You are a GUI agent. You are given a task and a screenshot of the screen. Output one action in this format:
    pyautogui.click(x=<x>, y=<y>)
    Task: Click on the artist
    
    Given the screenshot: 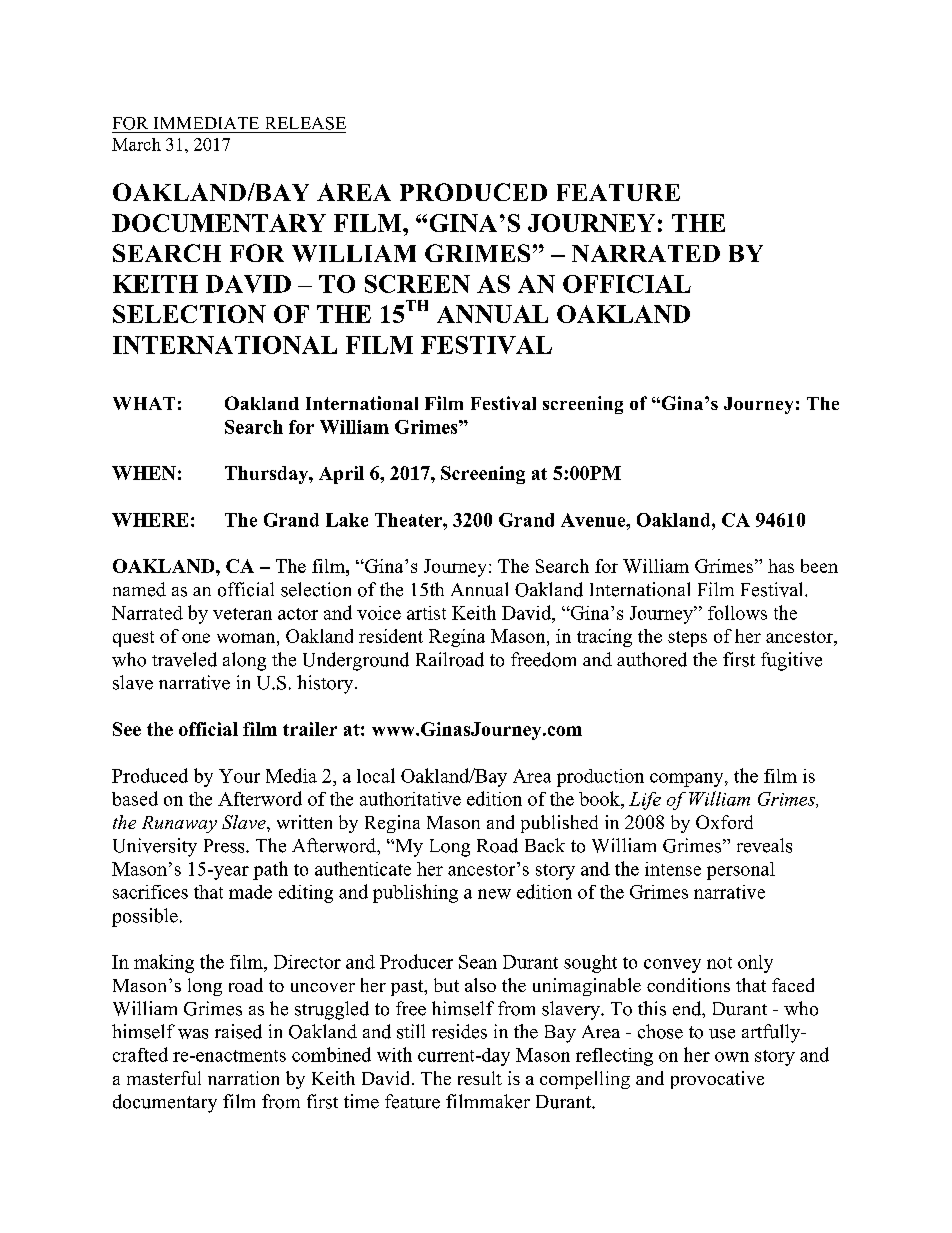 What is the action you would take?
    pyautogui.click(x=426, y=613)
